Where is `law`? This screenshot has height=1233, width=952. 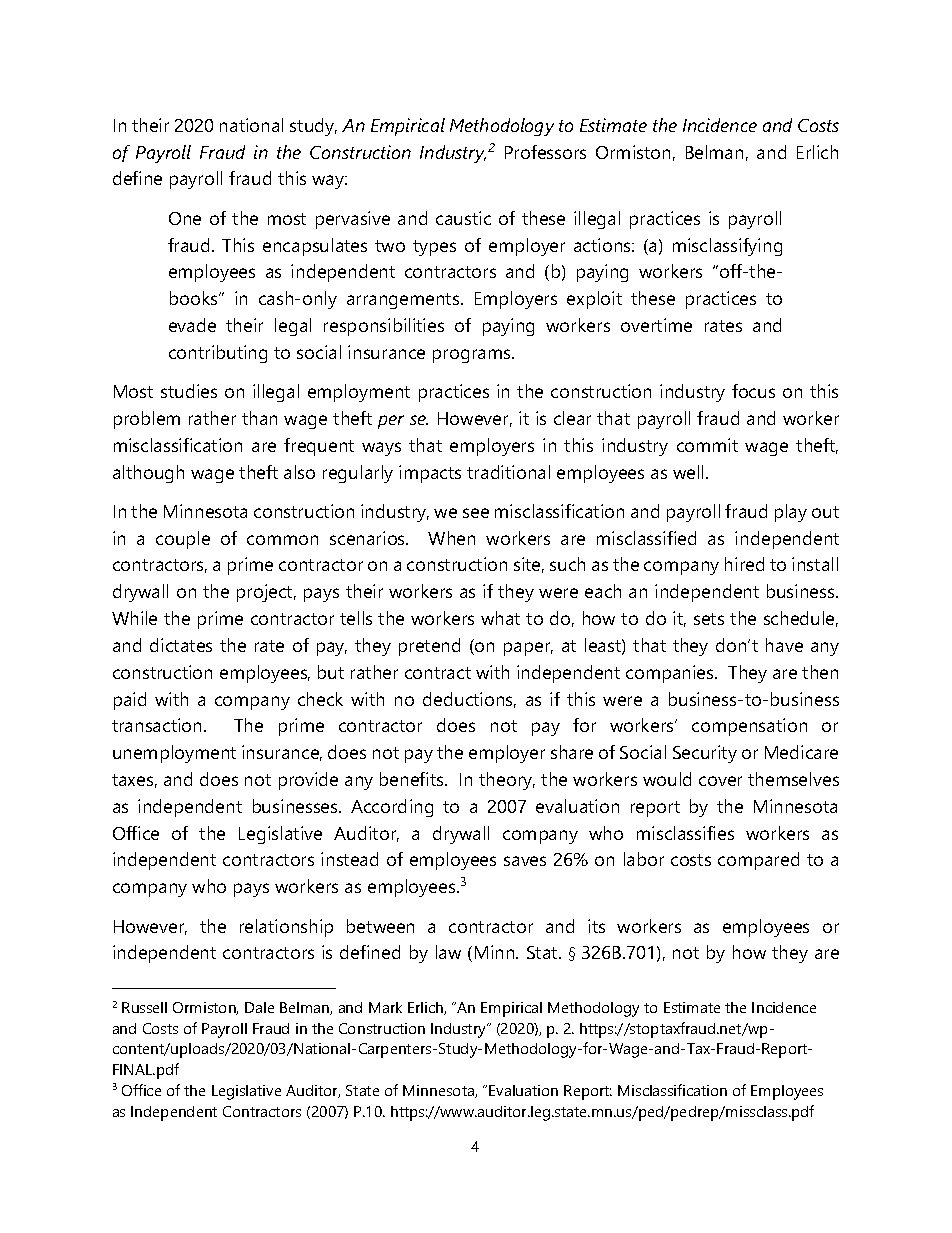
law is located at coordinates (448, 952).
